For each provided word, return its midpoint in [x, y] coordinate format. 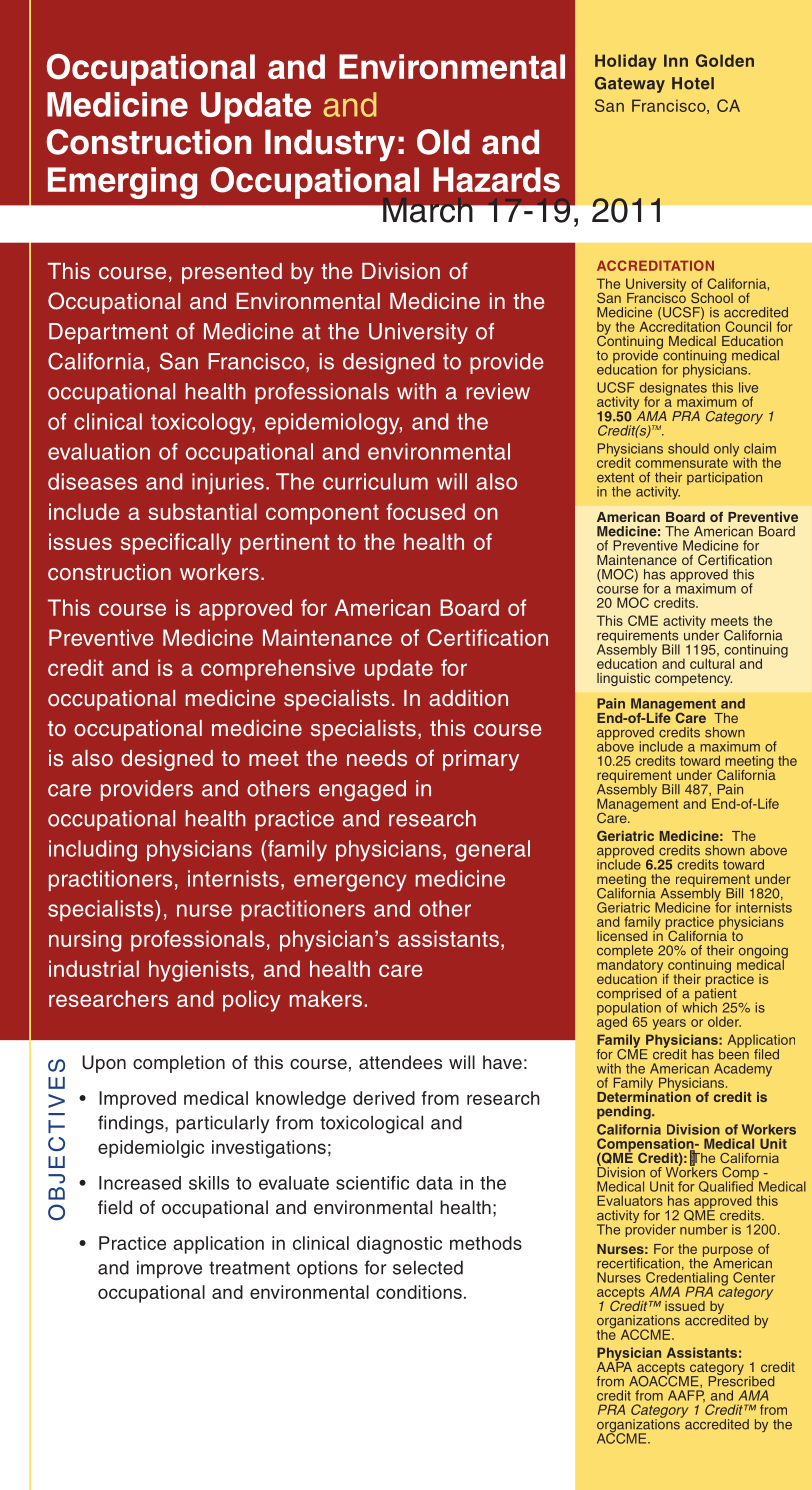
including [93, 851]
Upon [104, 1064]
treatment [249, 1268]
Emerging [122, 183]
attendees [400, 1062]
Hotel [693, 83]
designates [673, 390]
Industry [330, 145]
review [498, 391]
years [669, 1024]
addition [468, 698]
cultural [712, 662]
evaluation [99, 451]
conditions [419, 1292]
